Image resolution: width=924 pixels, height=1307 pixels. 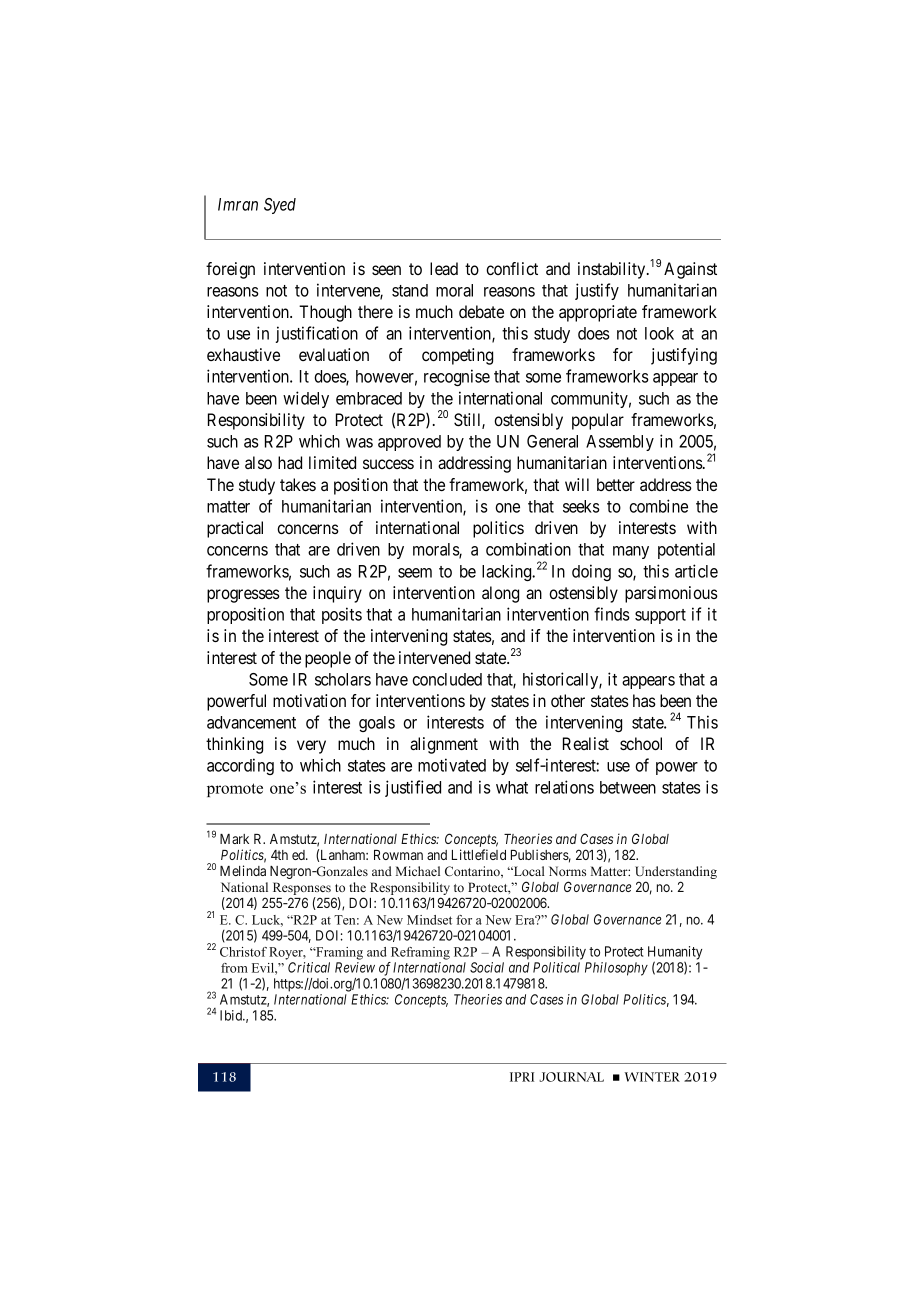 I want to click on Syed, so click(x=280, y=206).
